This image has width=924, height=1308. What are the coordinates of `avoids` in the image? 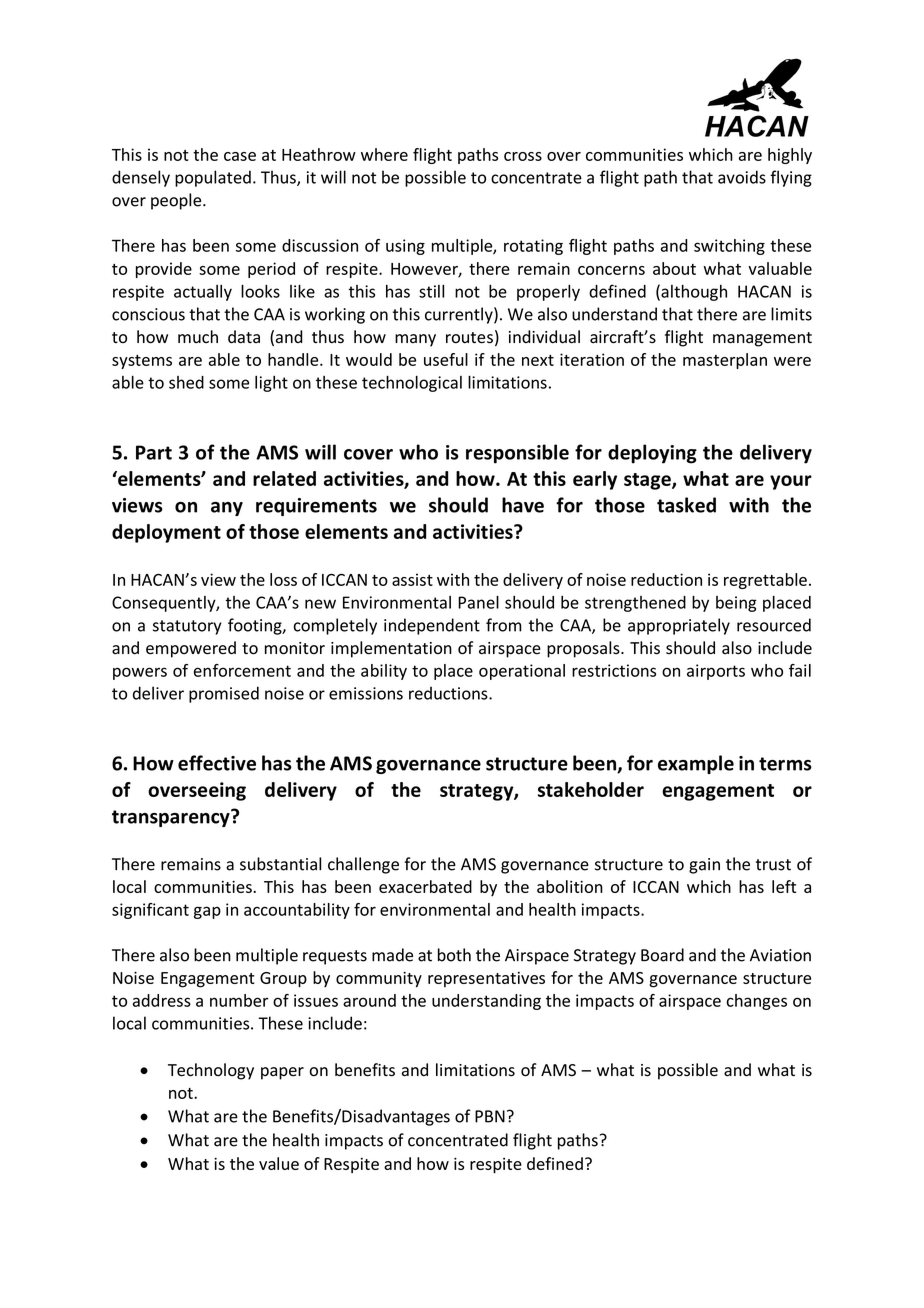 It's located at (742, 177).
